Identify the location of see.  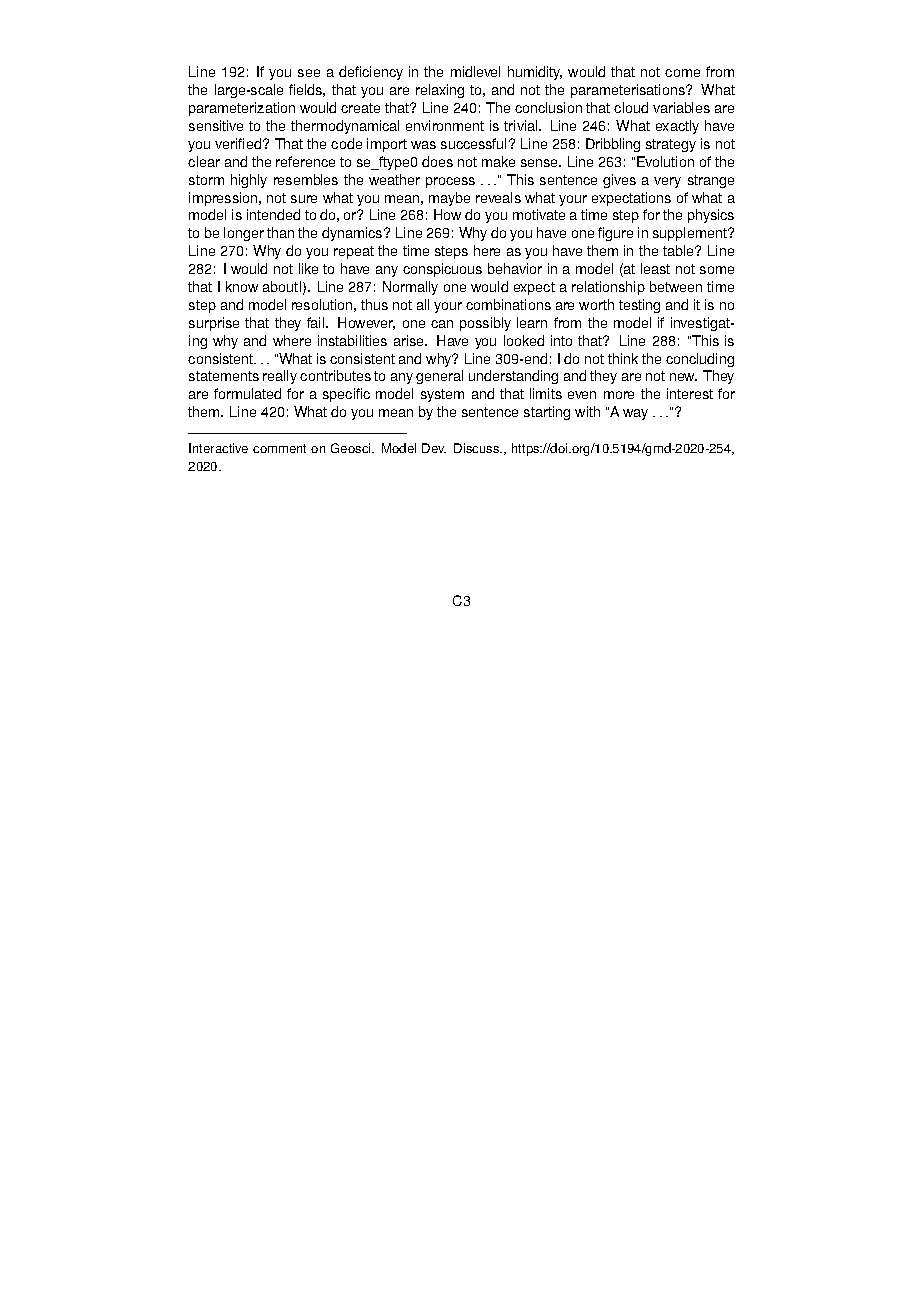
(309, 73).
